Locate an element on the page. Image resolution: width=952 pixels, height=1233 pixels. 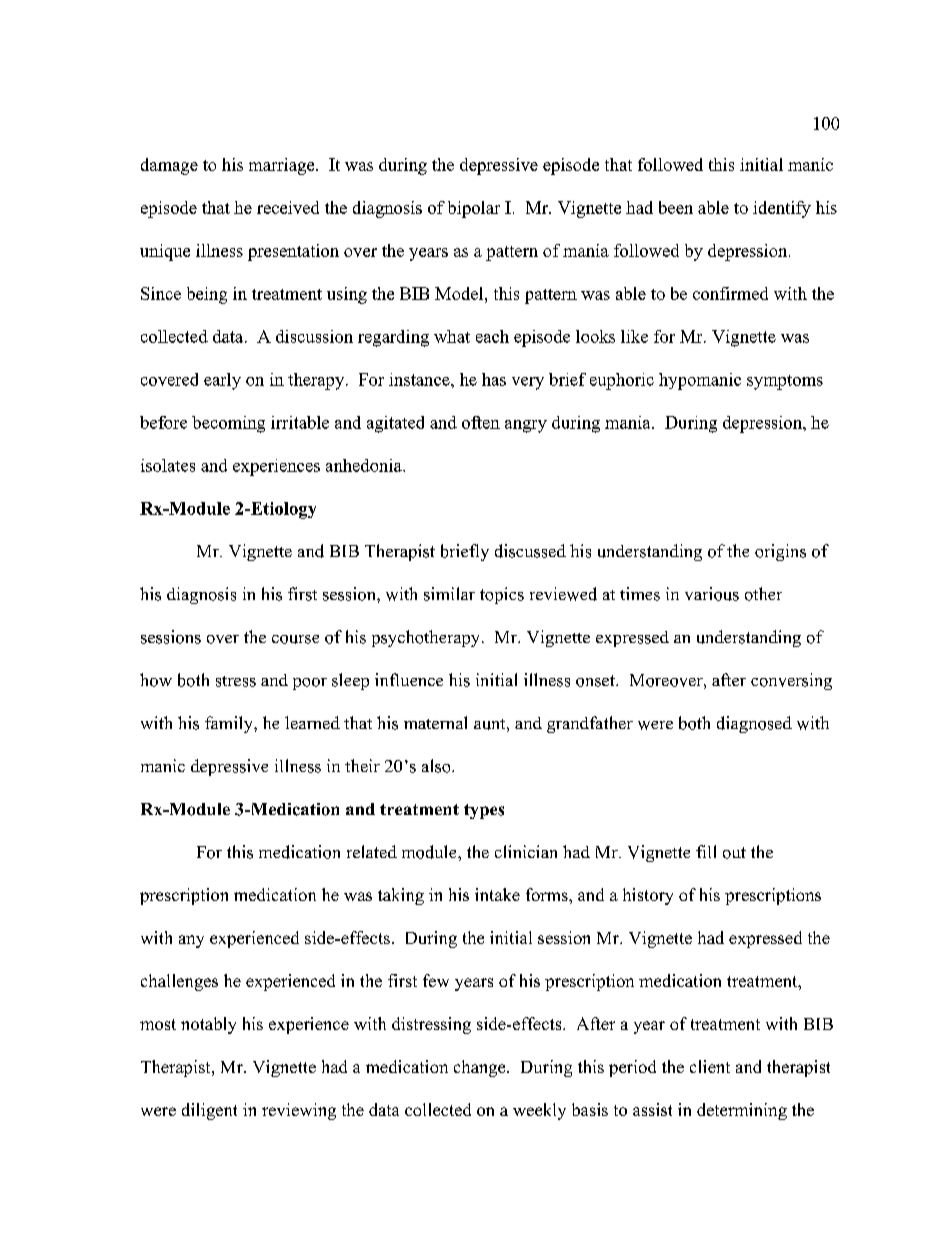
change is located at coordinates (481, 1068).
